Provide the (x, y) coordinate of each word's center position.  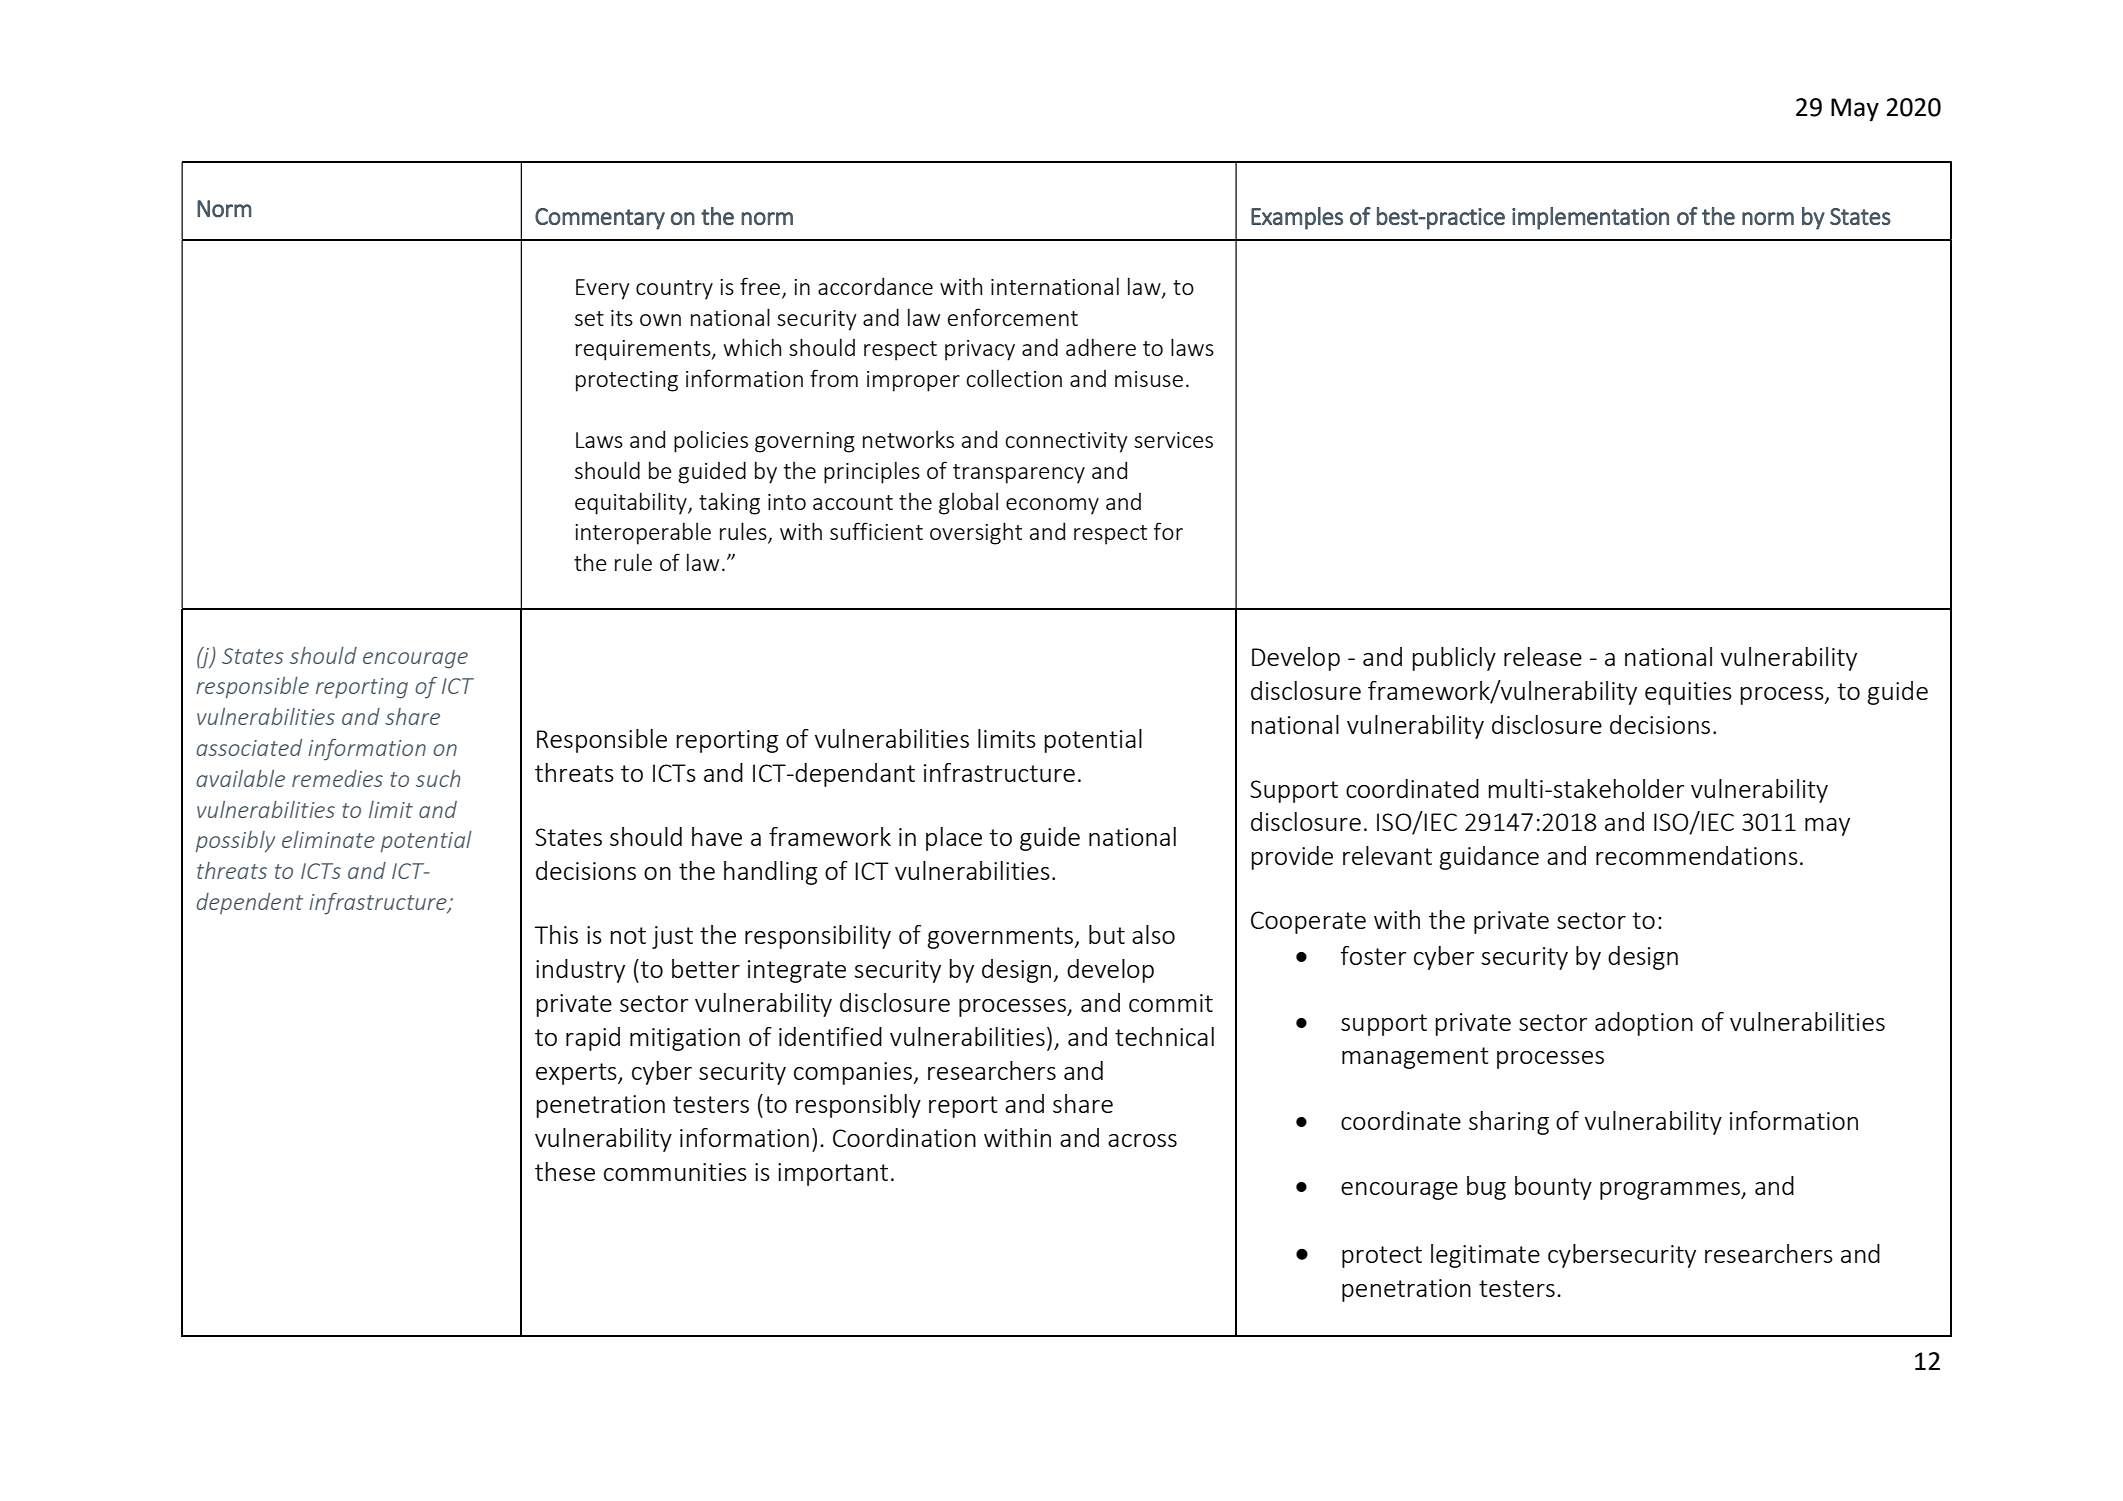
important (833, 1174)
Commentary (600, 219)
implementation (1590, 218)
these (565, 1171)
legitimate (1485, 1256)
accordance (875, 286)
